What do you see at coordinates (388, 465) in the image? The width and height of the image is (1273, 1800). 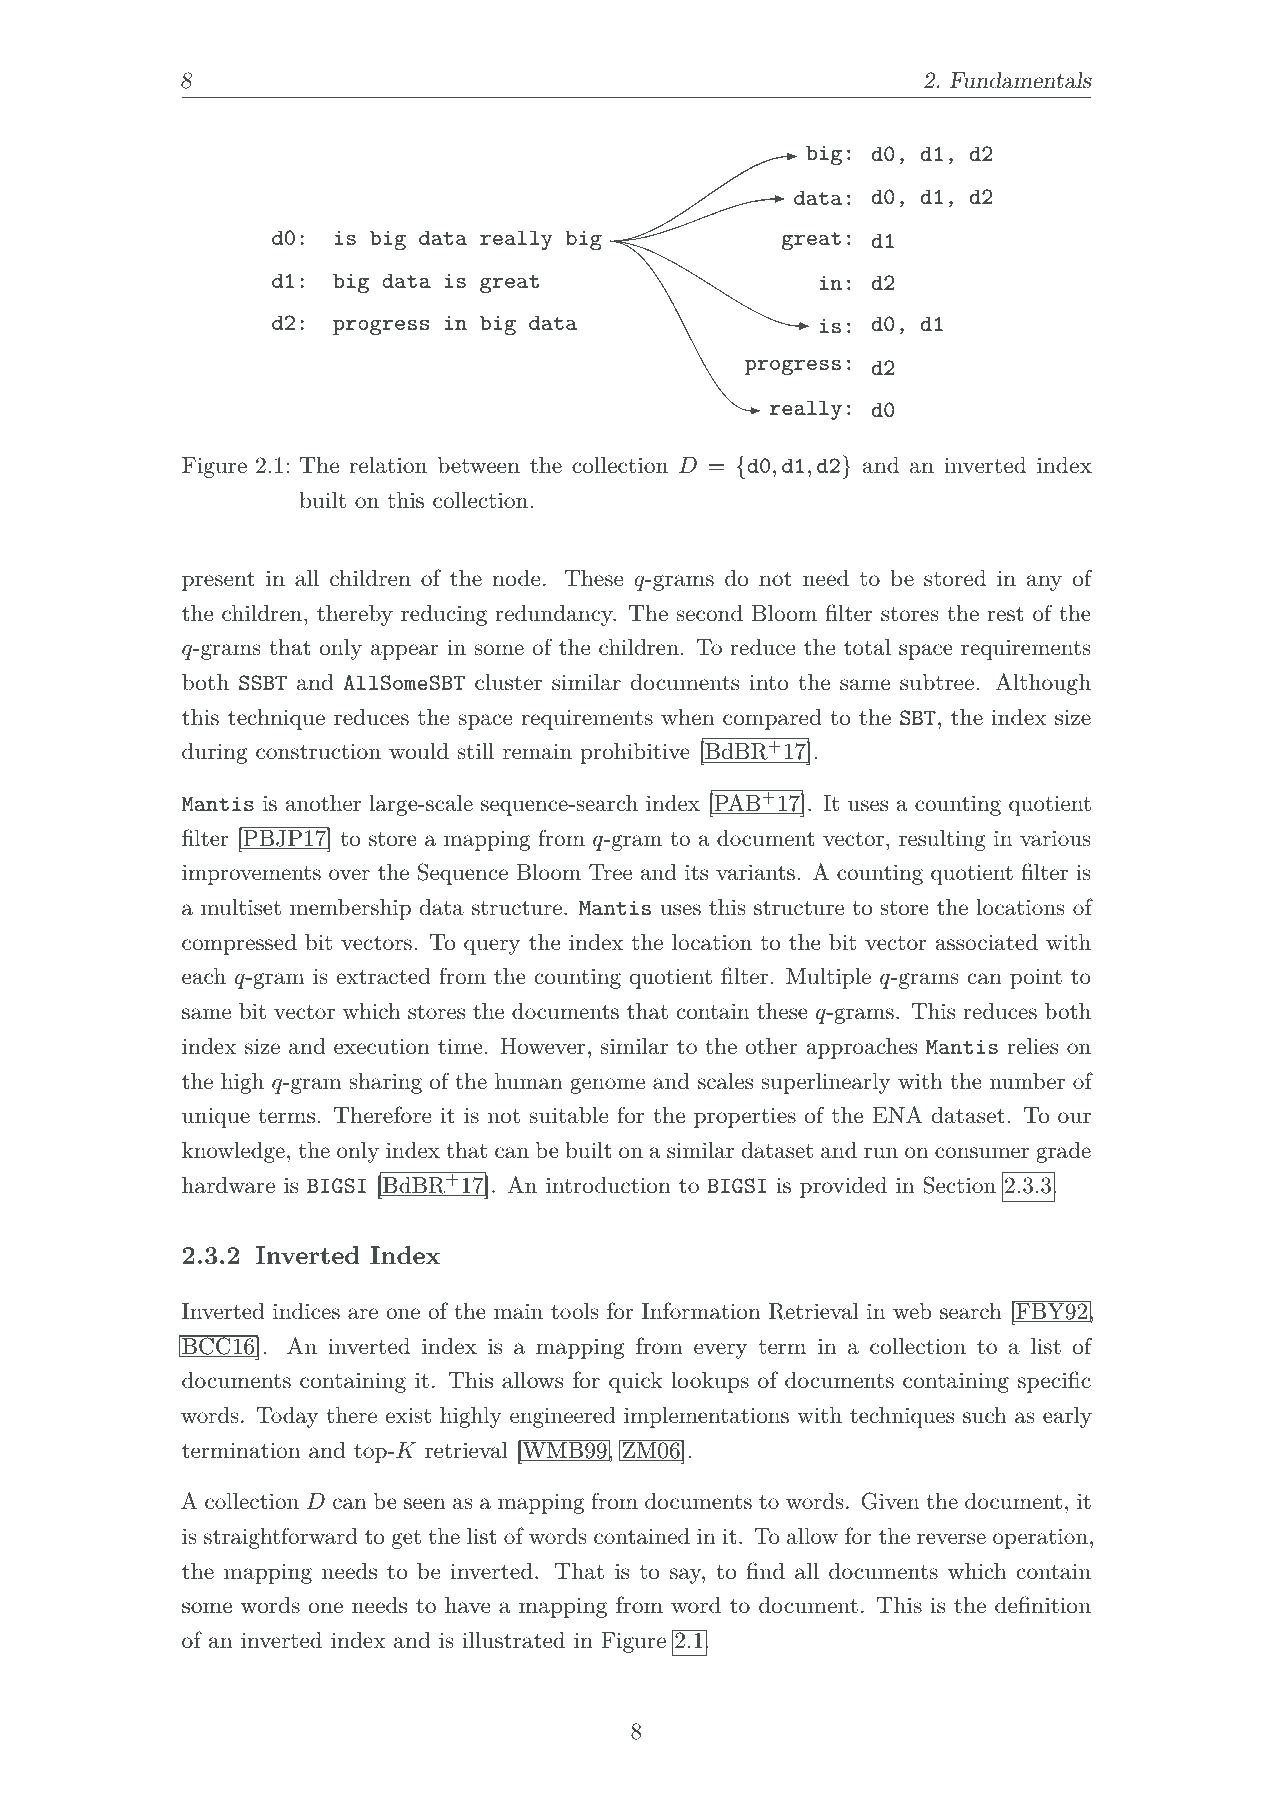 I see `relation` at bounding box center [388, 465].
